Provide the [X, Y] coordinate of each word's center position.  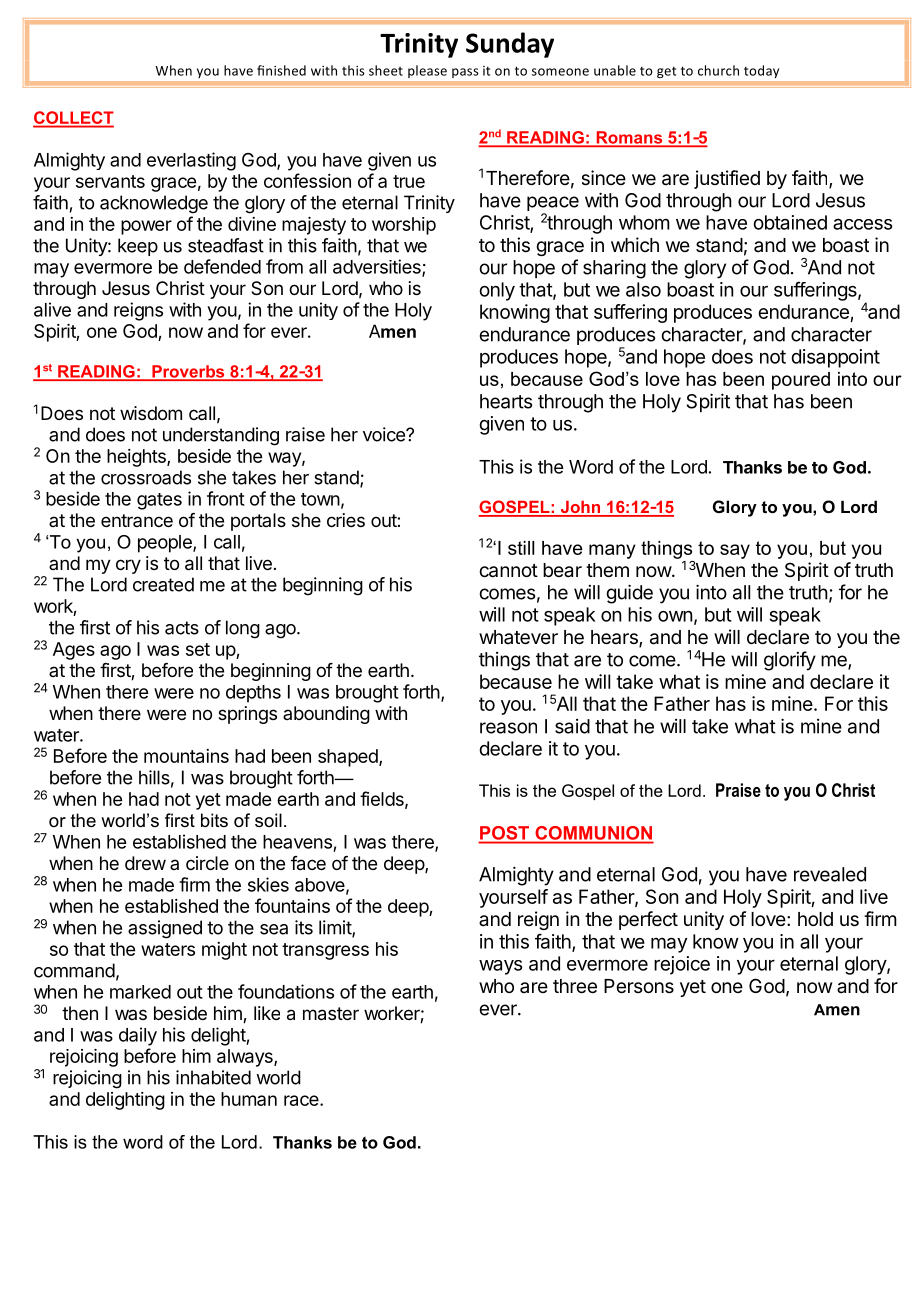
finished [281, 70]
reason [508, 728]
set [198, 649]
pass [465, 73]
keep [138, 247]
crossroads [146, 477]
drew [145, 863]
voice [385, 434]
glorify [790, 661]
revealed [830, 874]
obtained [790, 222]
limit [336, 928]
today [761, 71]
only [497, 291]
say [735, 551]
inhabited [213, 1077]
